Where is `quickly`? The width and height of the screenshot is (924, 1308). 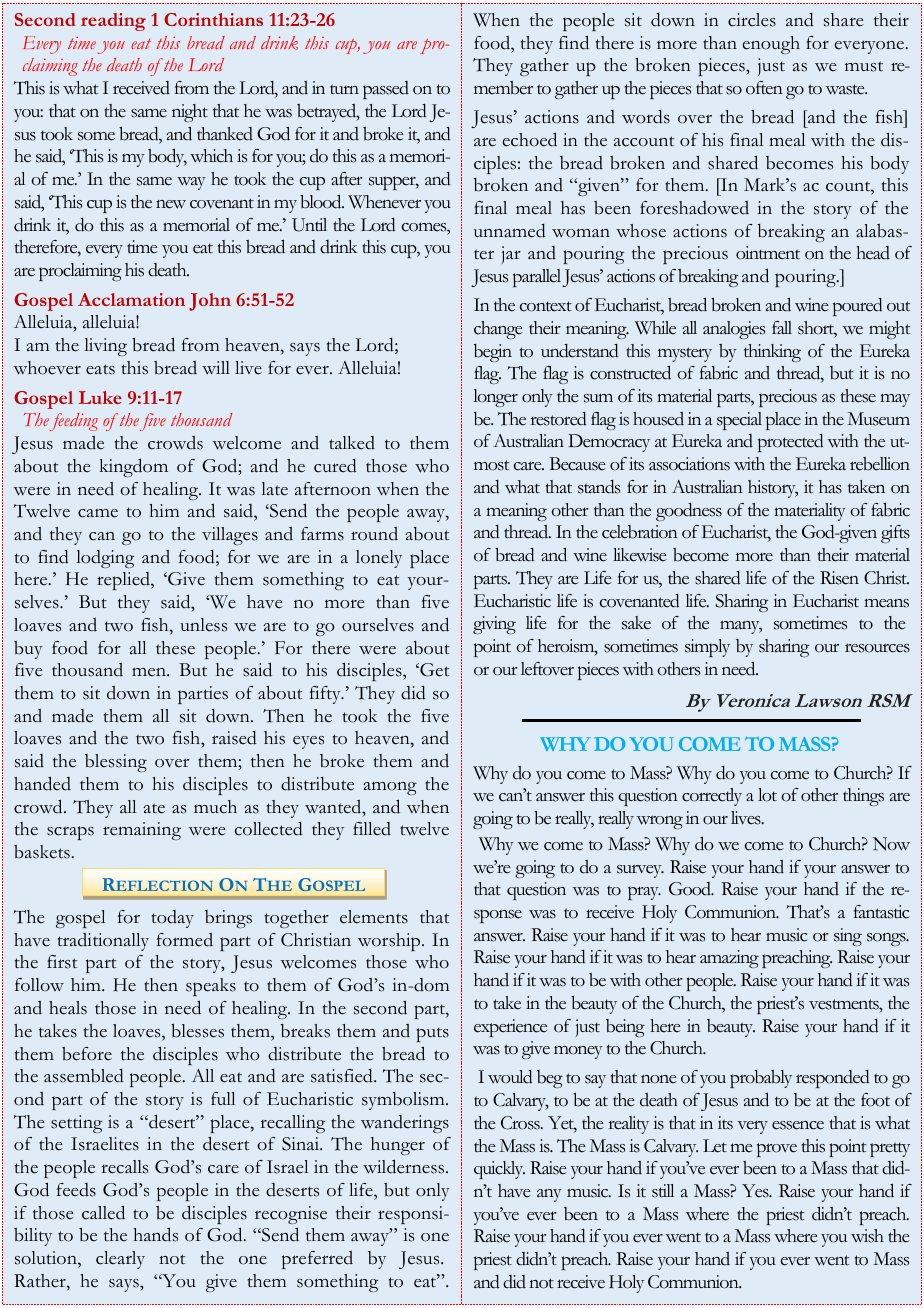
quickly is located at coordinates (499, 1170).
